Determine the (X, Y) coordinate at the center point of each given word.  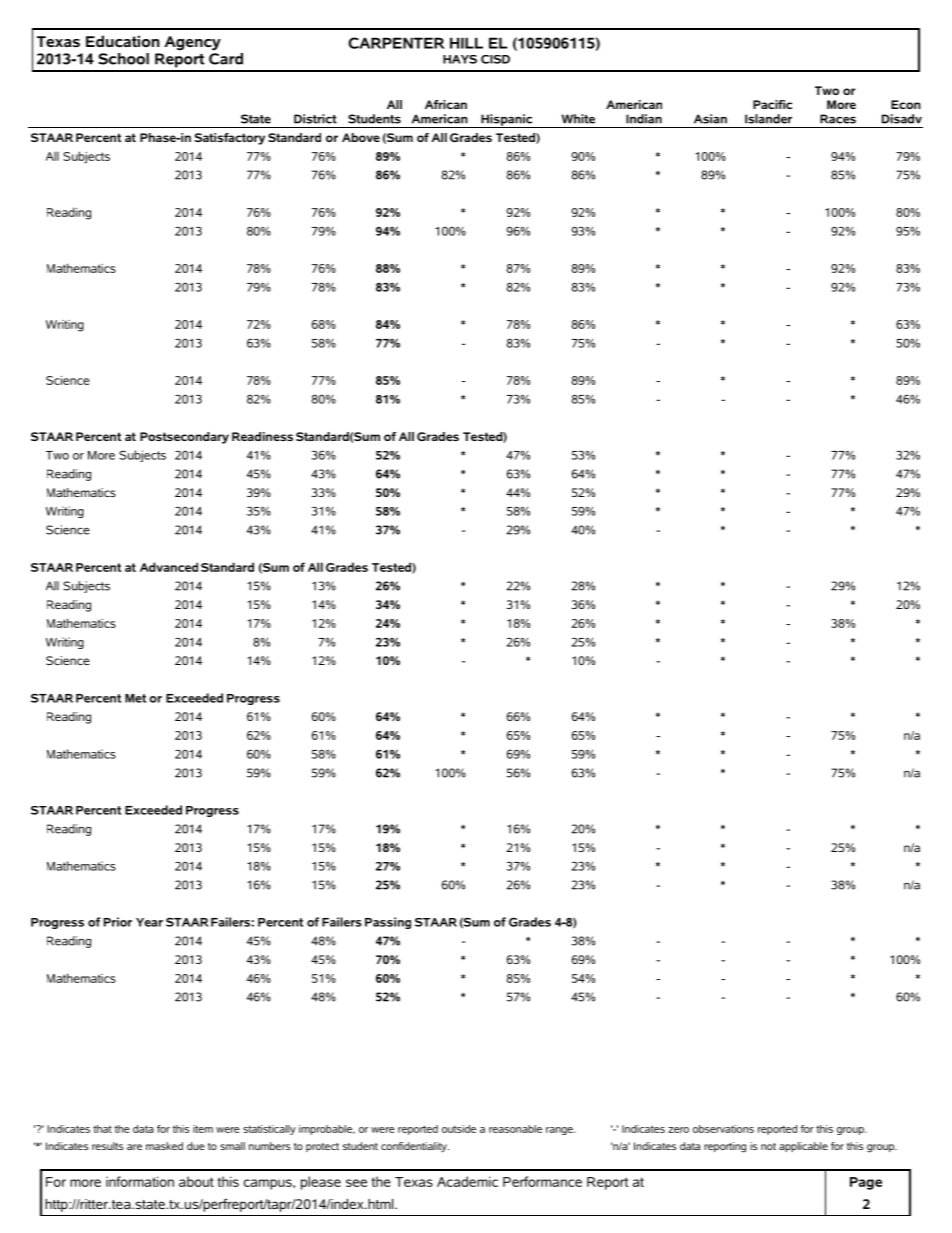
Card (226, 57)
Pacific (772, 104)
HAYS (460, 59)
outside (459, 1129)
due (195, 1146)
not (768, 1146)
